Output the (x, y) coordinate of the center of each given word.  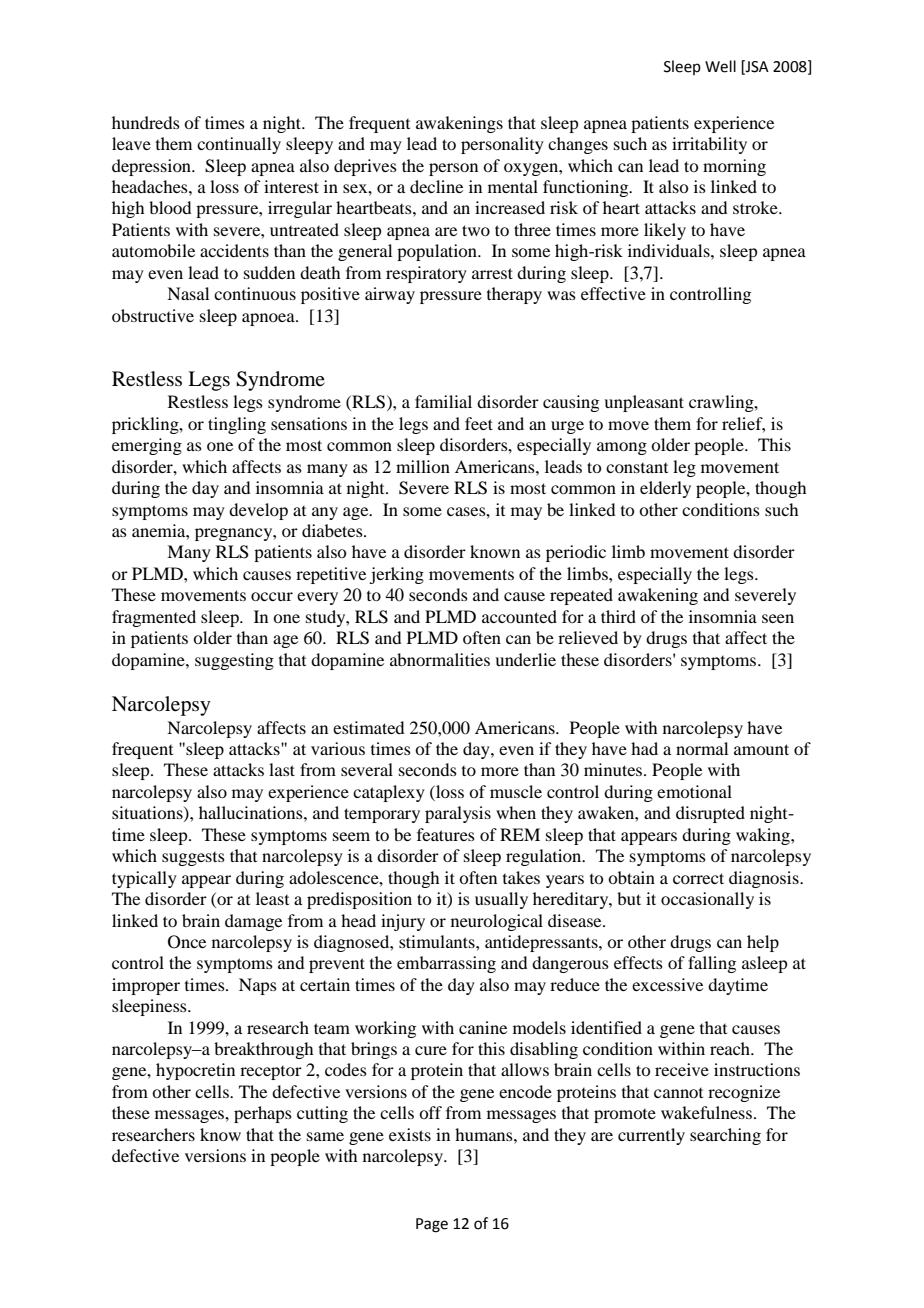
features (446, 834)
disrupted (710, 814)
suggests (193, 859)
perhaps (263, 1114)
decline (436, 186)
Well (720, 66)
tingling (237, 425)
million (423, 466)
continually (239, 145)
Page (432, 1225)
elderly (665, 489)
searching (725, 1136)
